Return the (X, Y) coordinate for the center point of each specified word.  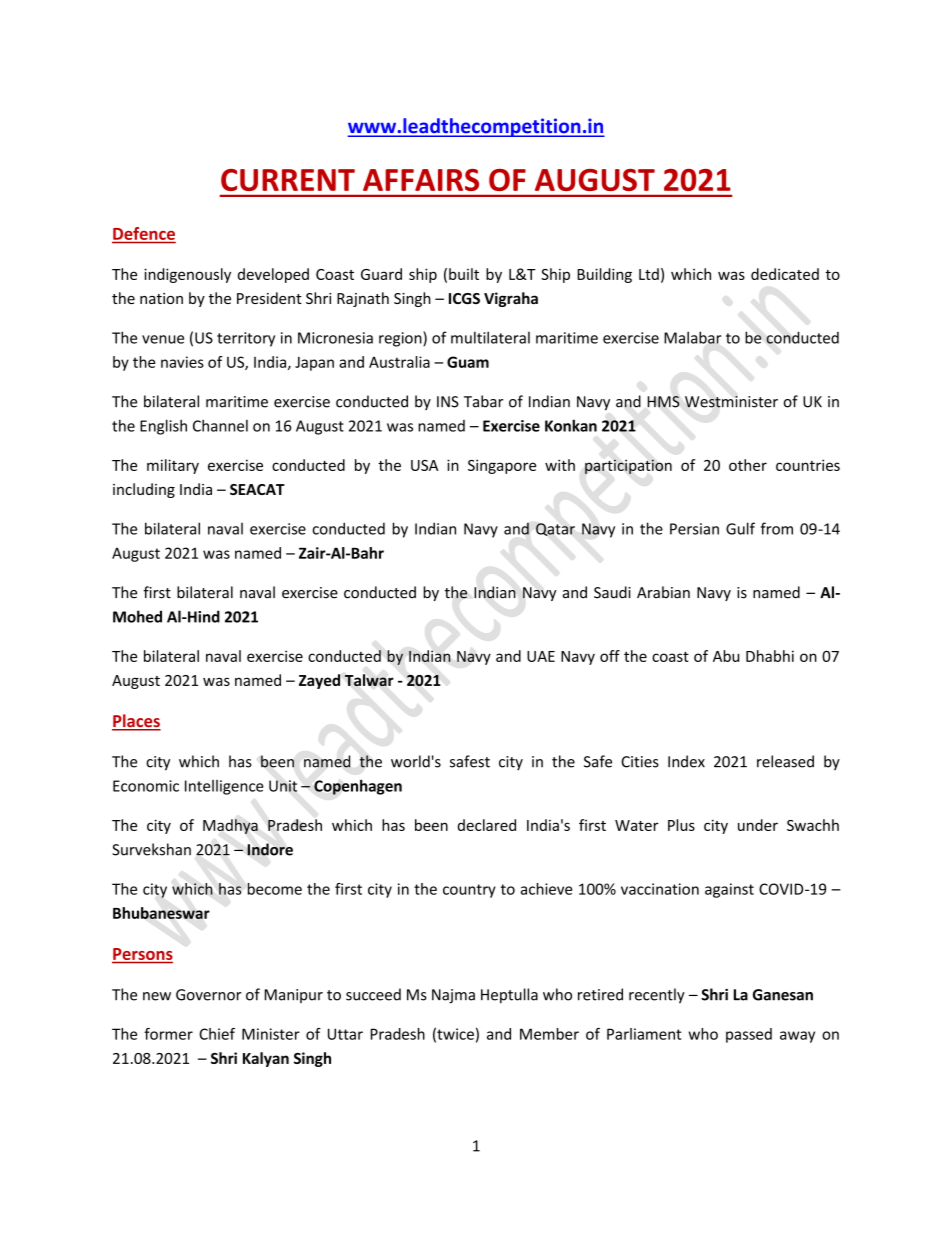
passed (749, 1035)
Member (549, 1034)
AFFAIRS (421, 180)
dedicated (785, 274)
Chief (217, 1034)
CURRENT (288, 180)
